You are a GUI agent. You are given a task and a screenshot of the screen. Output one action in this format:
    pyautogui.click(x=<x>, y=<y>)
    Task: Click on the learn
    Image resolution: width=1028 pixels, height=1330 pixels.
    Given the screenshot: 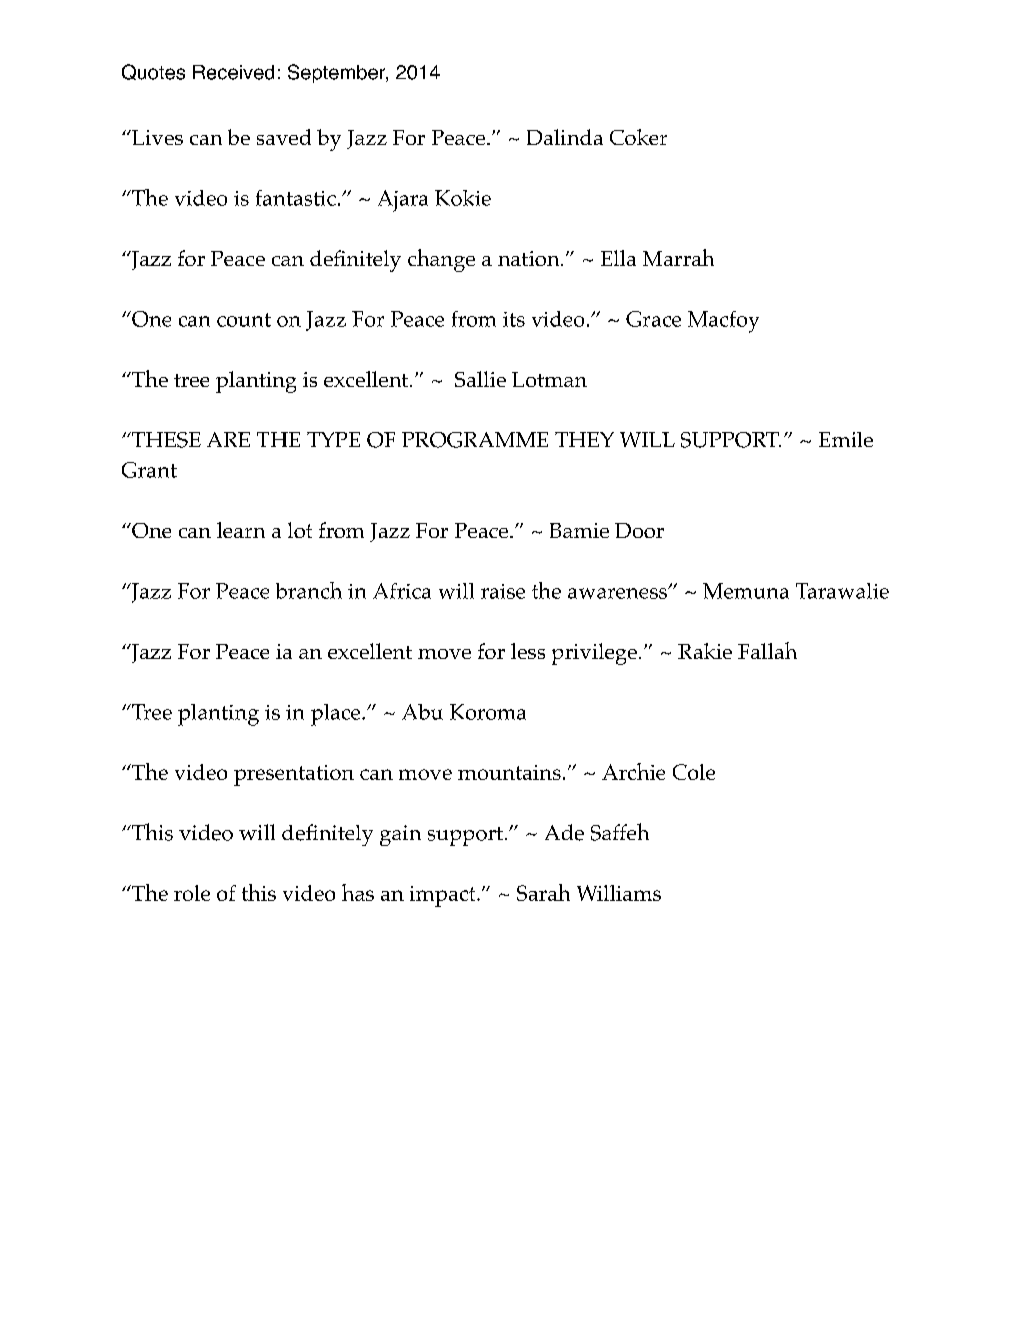 What is the action you would take?
    pyautogui.click(x=241, y=530)
